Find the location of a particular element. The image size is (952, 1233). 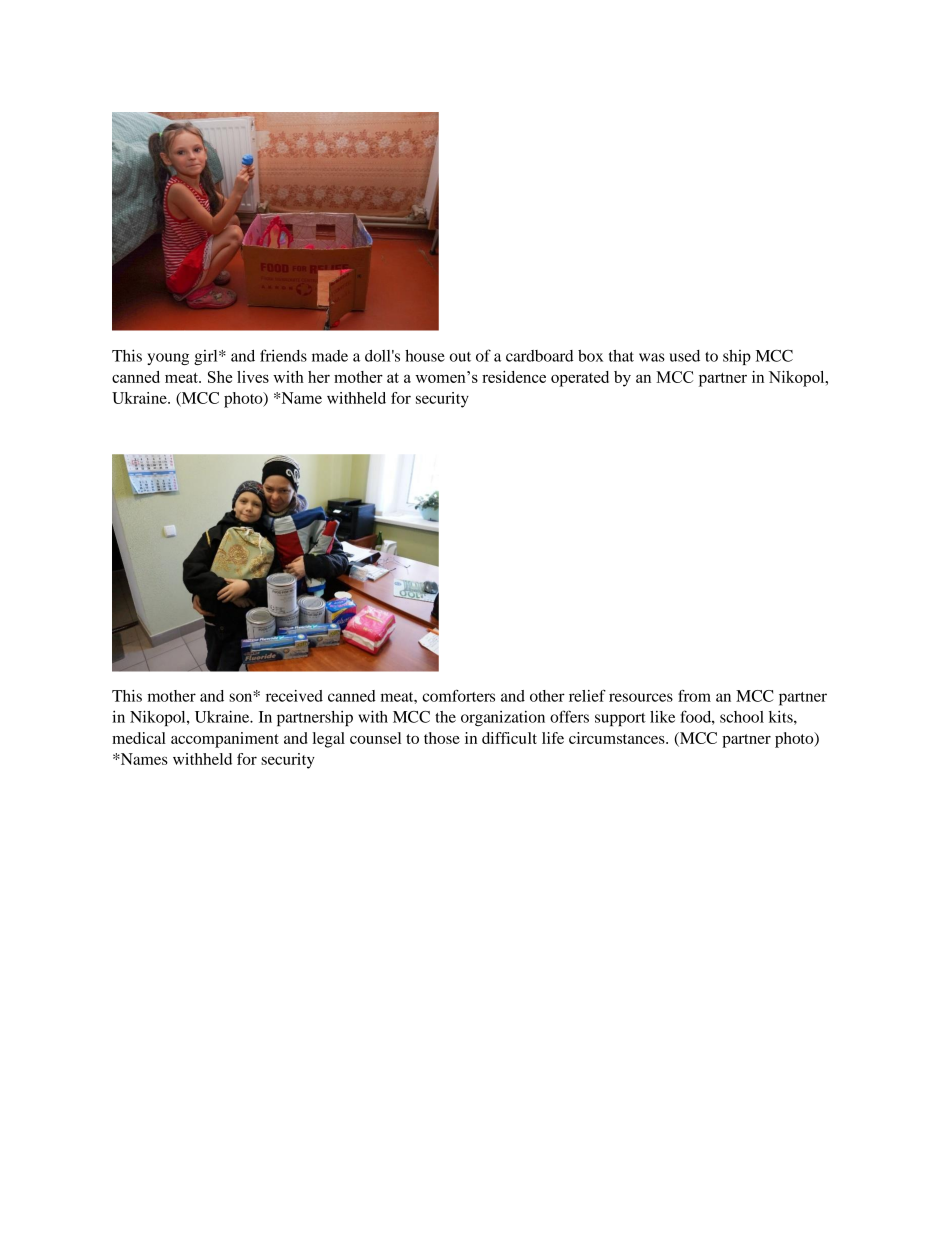

was is located at coordinates (652, 357).
